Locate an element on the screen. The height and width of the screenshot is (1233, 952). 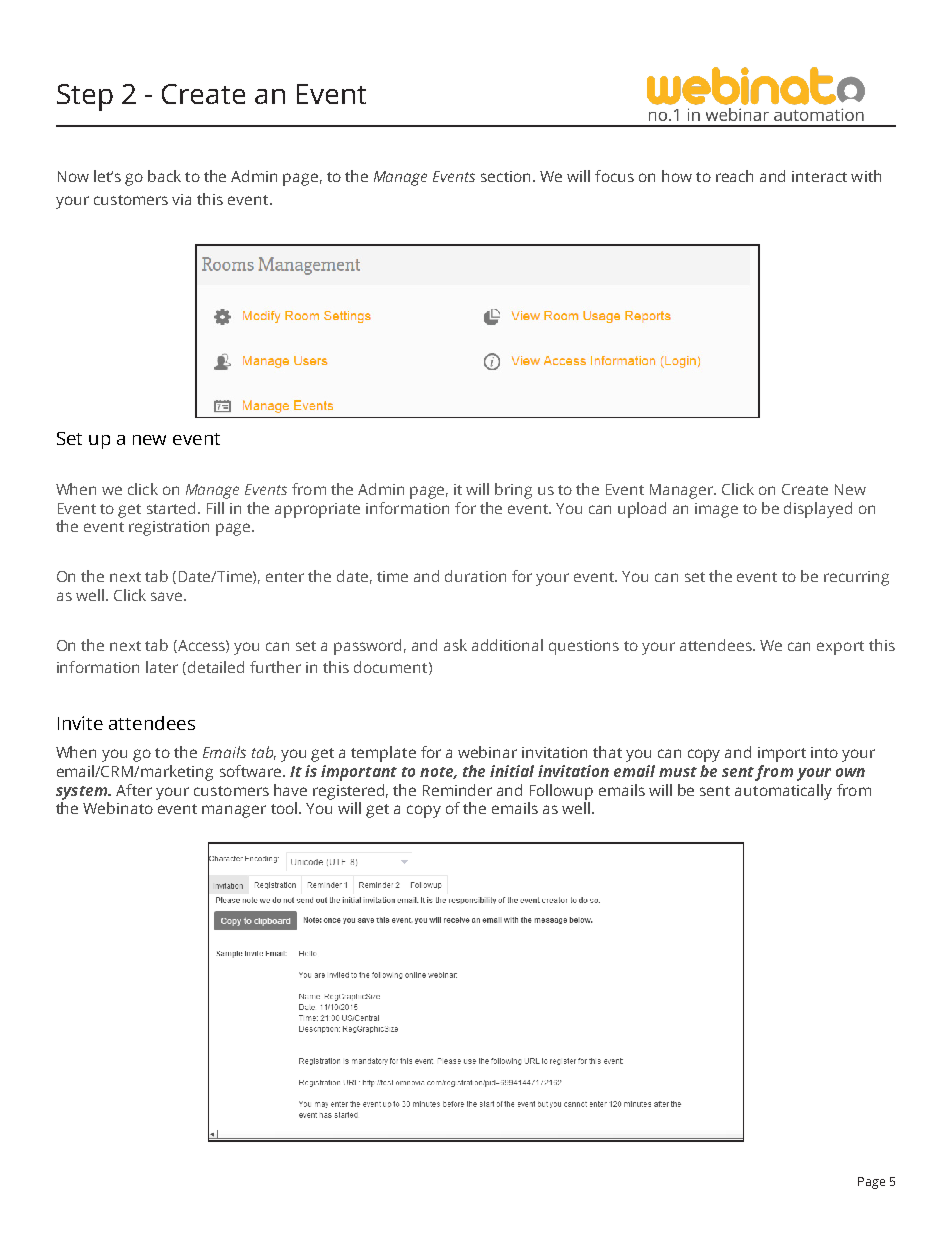
via is located at coordinates (181, 199).
